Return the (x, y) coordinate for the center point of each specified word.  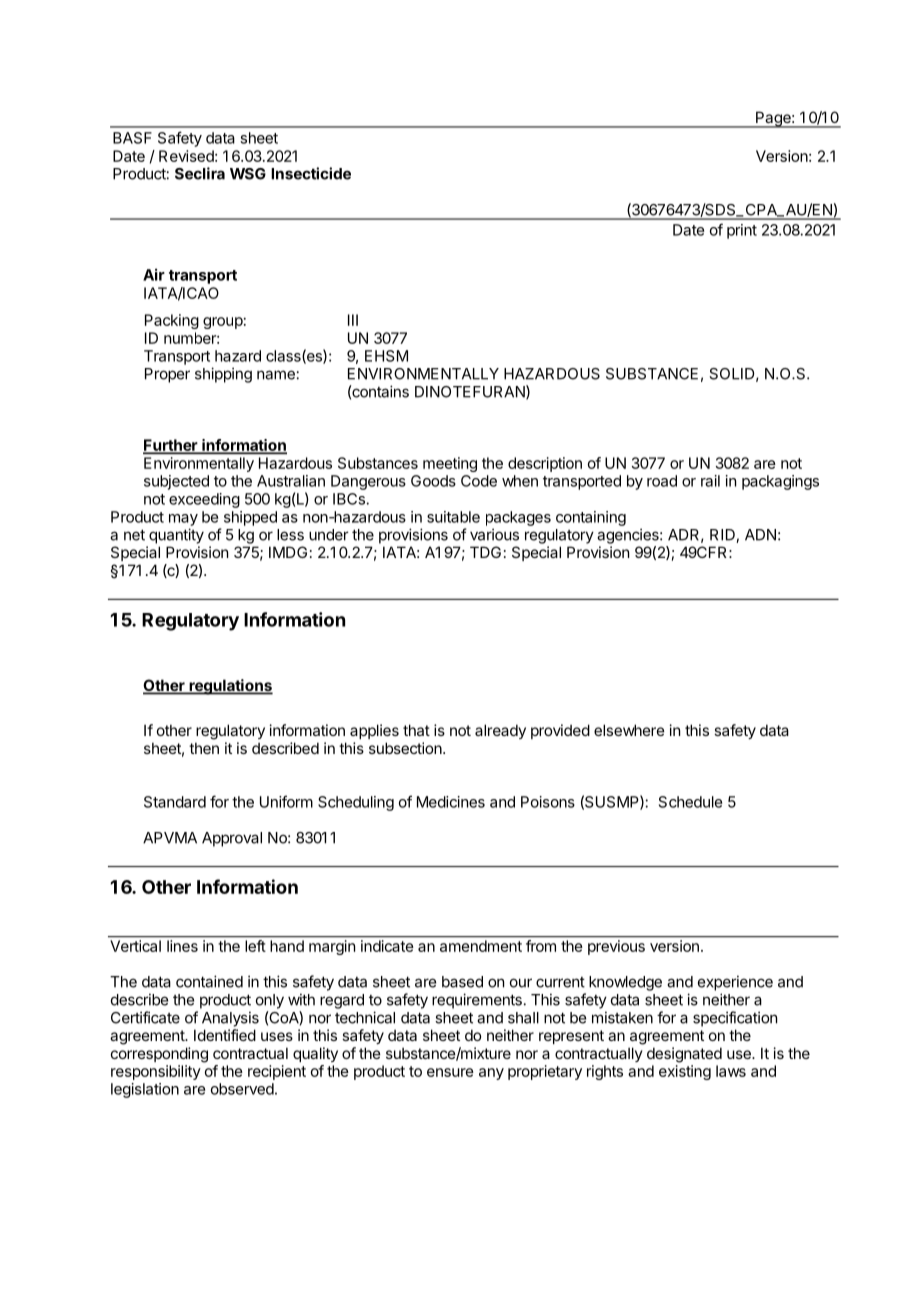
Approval (232, 839)
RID (723, 536)
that (416, 730)
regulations (230, 687)
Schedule (690, 802)
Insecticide (311, 173)
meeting (450, 464)
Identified (225, 1035)
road (662, 481)
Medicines (451, 802)
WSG (248, 174)
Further (171, 446)
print (742, 231)
